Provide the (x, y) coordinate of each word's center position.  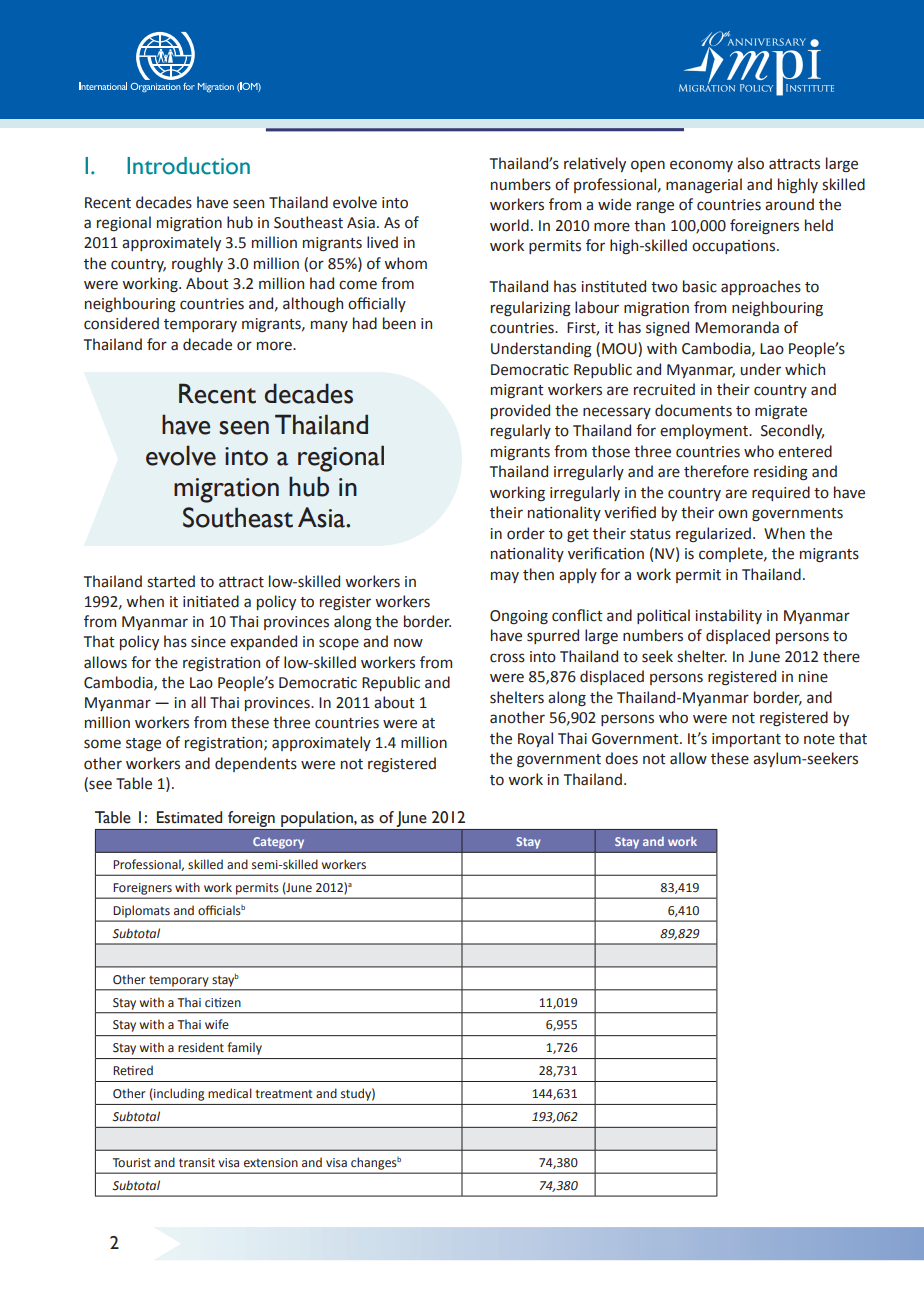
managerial (704, 185)
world (509, 225)
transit (197, 1163)
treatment (284, 1094)
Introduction (188, 166)
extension (271, 1163)
